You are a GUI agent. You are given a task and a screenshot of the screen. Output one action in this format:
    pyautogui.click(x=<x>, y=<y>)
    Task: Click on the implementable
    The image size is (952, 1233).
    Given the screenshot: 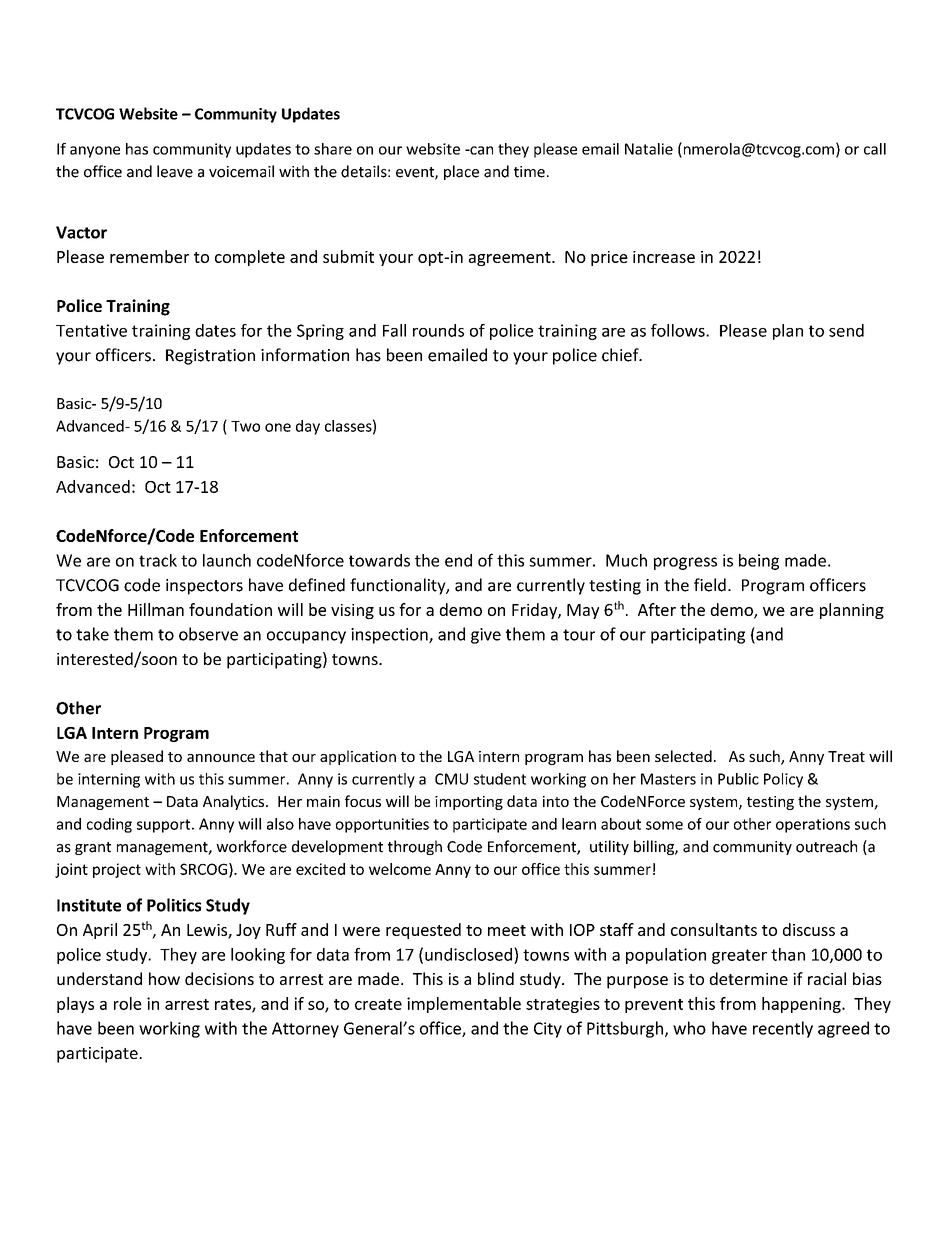 What is the action you would take?
    pyautogui.click(x=464, y=1005)
